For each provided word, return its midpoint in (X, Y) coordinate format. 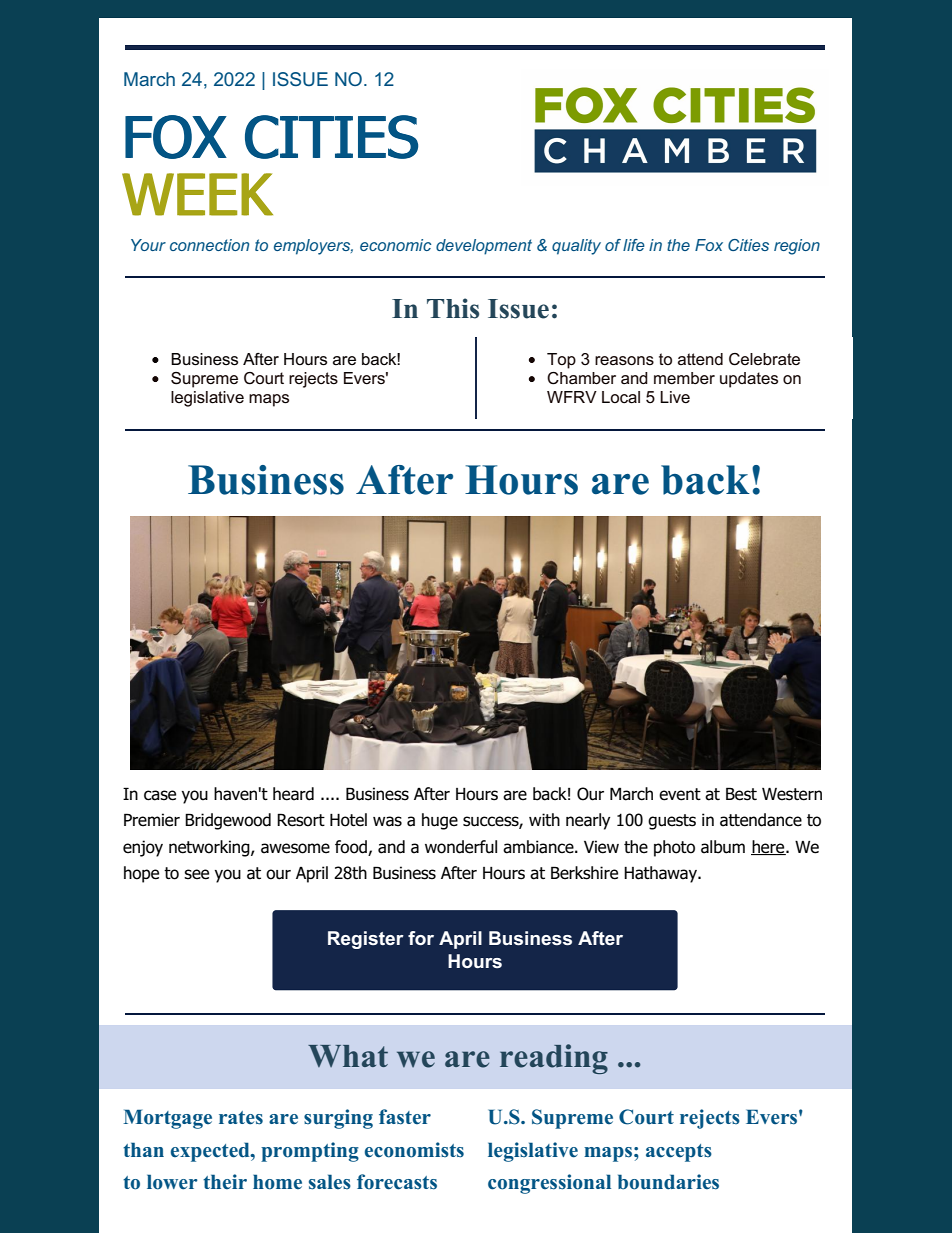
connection (209, 245)
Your (148, 245)
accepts (679, 1153)
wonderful (461, 847)
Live (675, 397)
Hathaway (662, 874)
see (196, 874)
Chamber (581, 378)
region (797, 247)
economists (414, 1150)
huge (440, 821)
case (160, 795)
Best (741, 794)
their (225, 1182)
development (484, 247)
